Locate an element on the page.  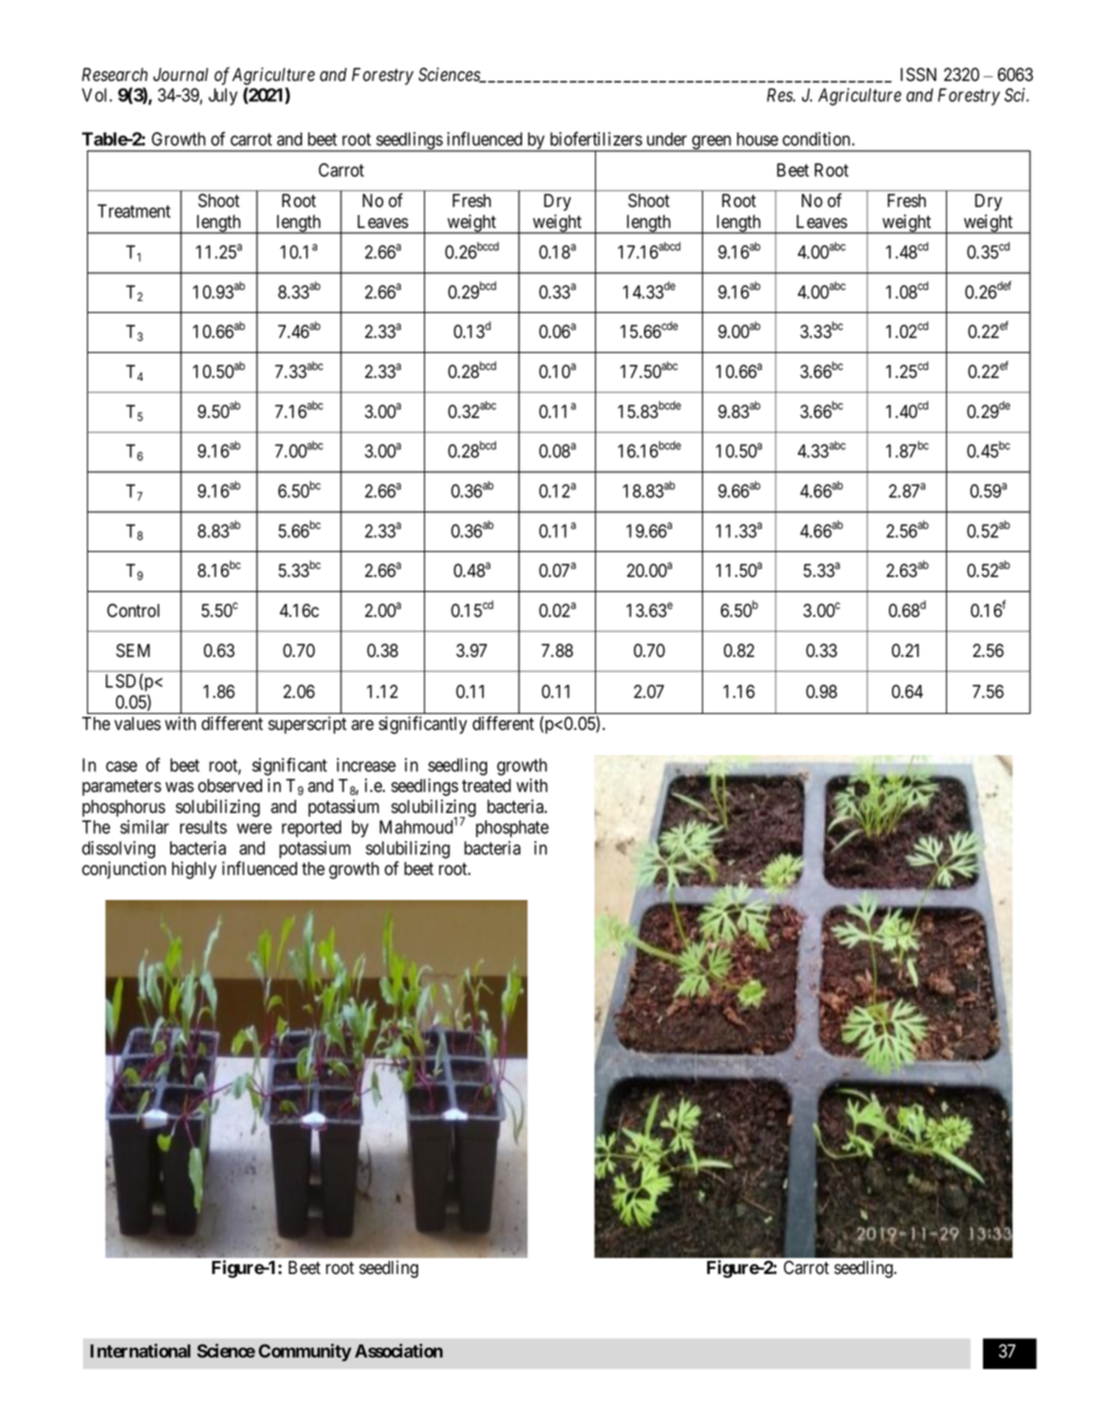
house is located at coordinates (757, 139).
